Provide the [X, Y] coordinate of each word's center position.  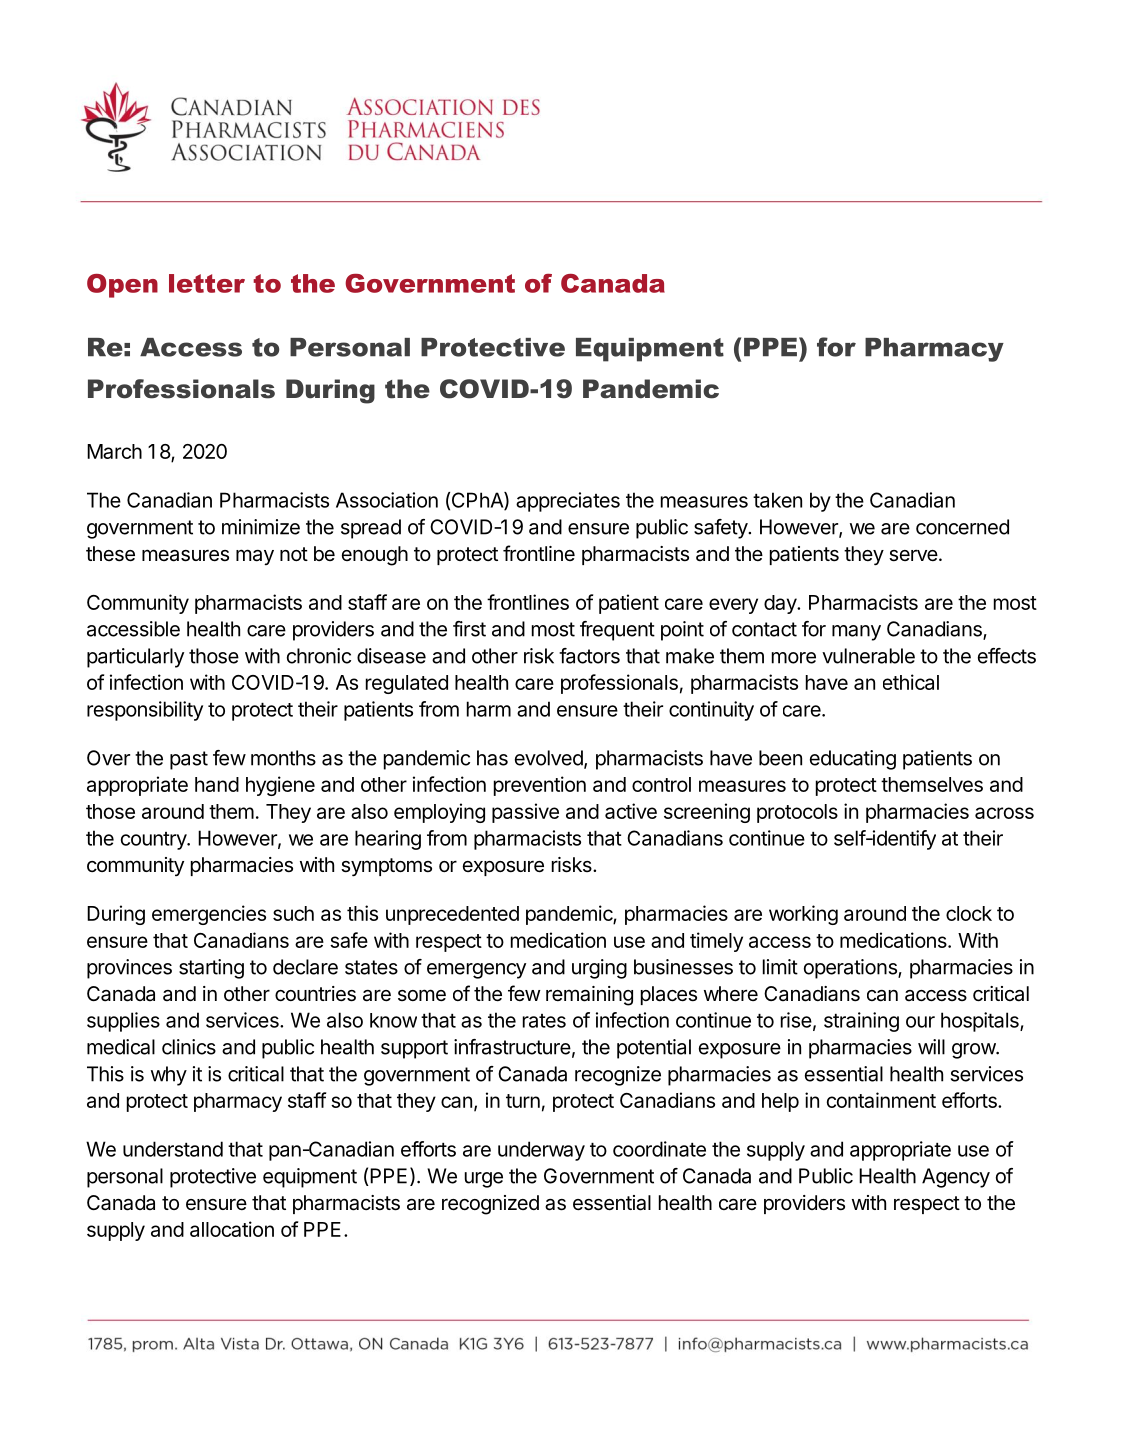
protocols [797, 813]
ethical [911, 682]
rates [544, 1021]
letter [207, 283]
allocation [232, 1229]
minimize [261, 527]
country [154, 841]
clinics [189, 1047]
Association [387, 500]
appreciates [568, 502]
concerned [962, 527]
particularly [135, 658]
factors [589, 656]
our [920, 1022]
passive [525, 813]
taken [777, 500]
